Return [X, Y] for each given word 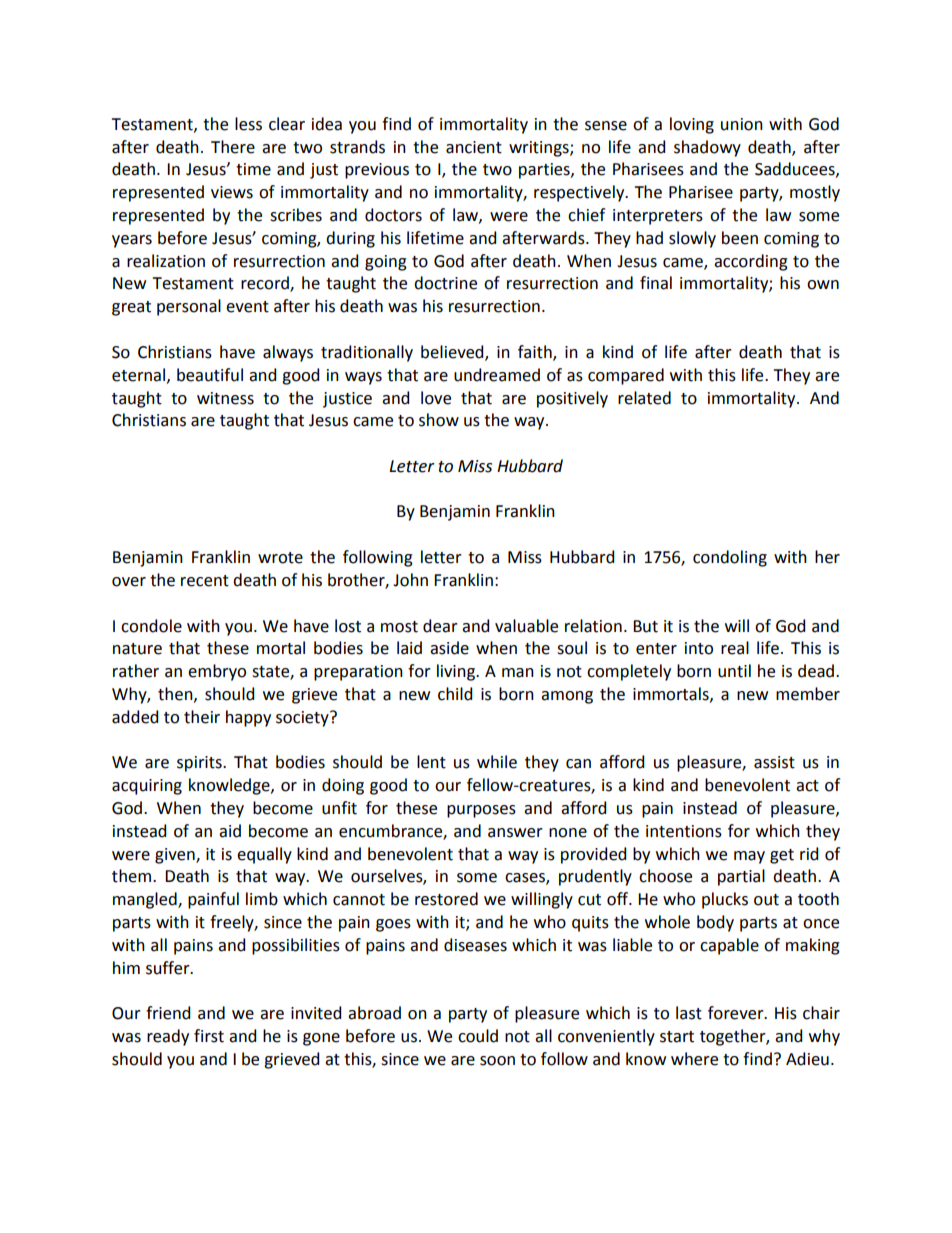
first [209, 1036]
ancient [474, 147]
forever [737, 1013]
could [478, 1036]
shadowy [707, 148]
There [233, 147]
